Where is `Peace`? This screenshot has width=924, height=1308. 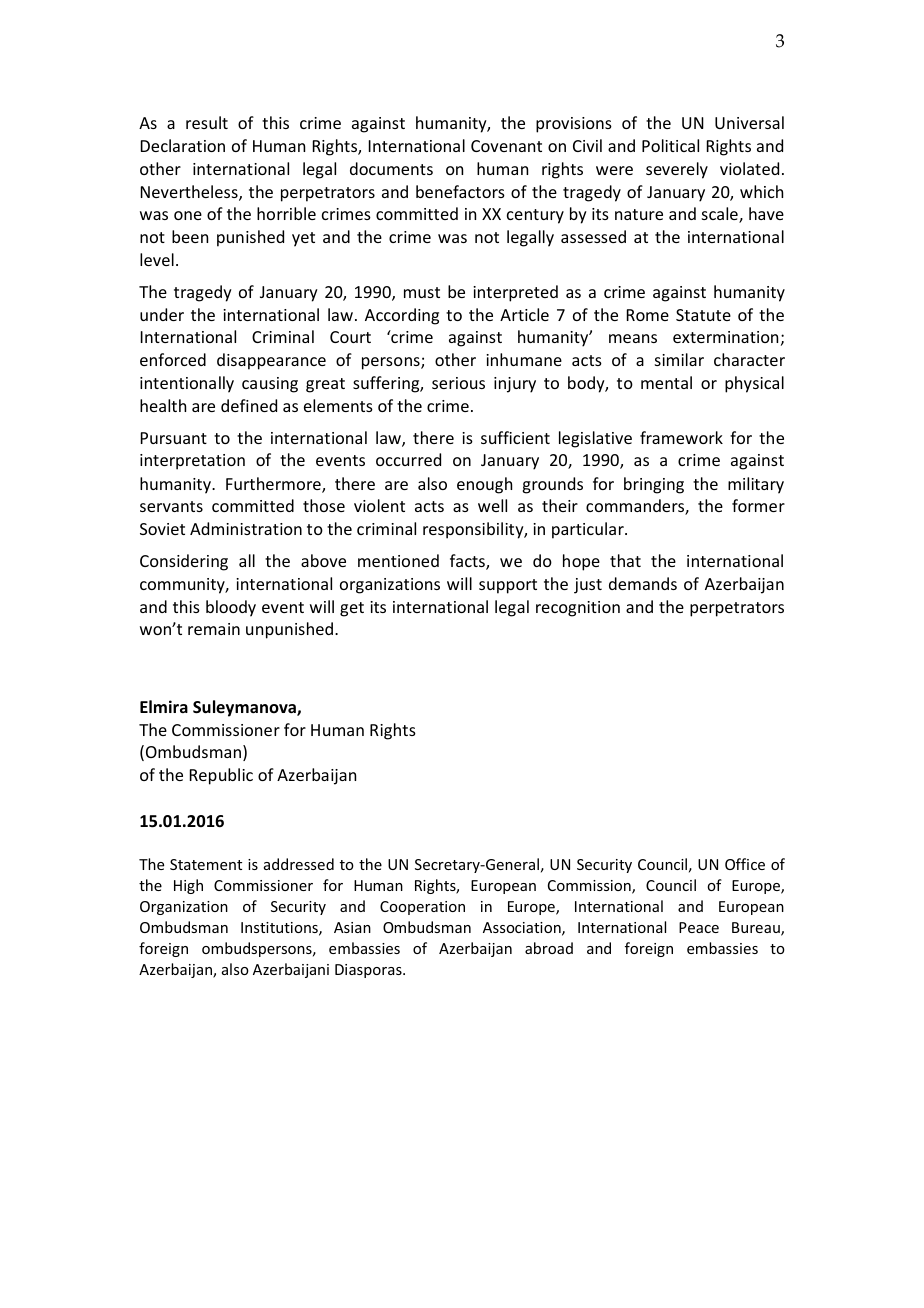 Peace is located at coordinates (699, 927).
